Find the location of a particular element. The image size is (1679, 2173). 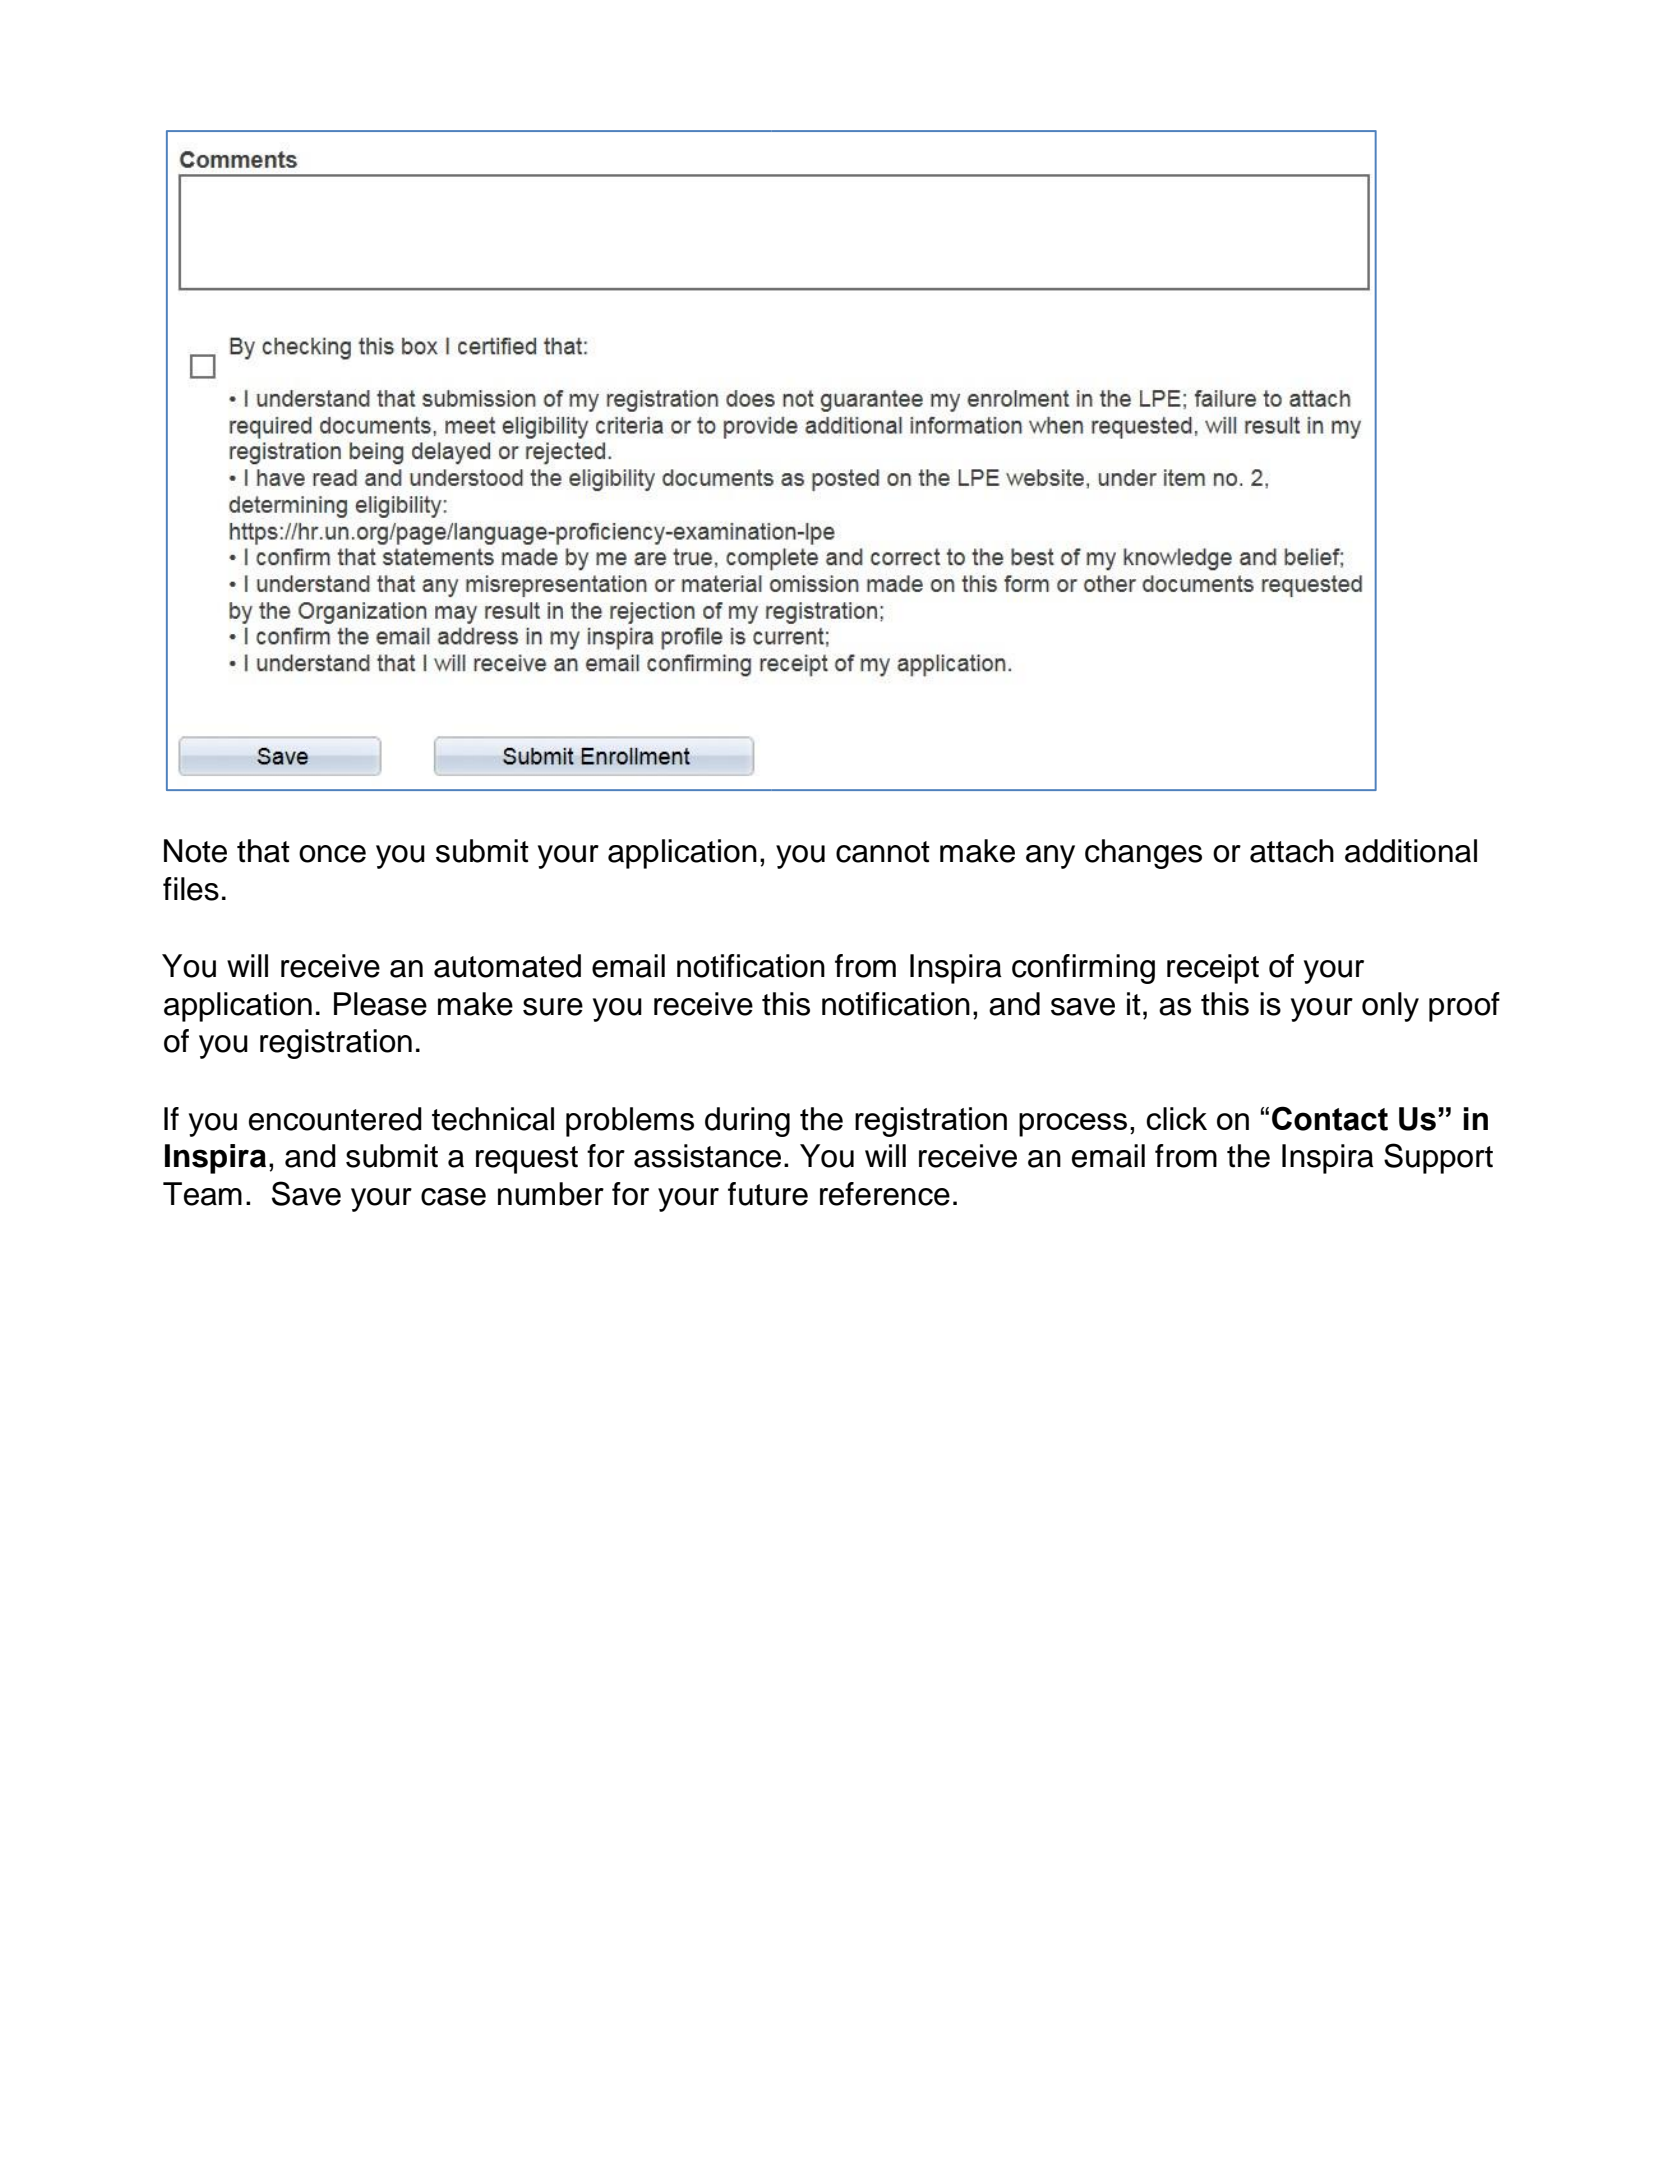

Please is located at coordinates (380, 1004).
